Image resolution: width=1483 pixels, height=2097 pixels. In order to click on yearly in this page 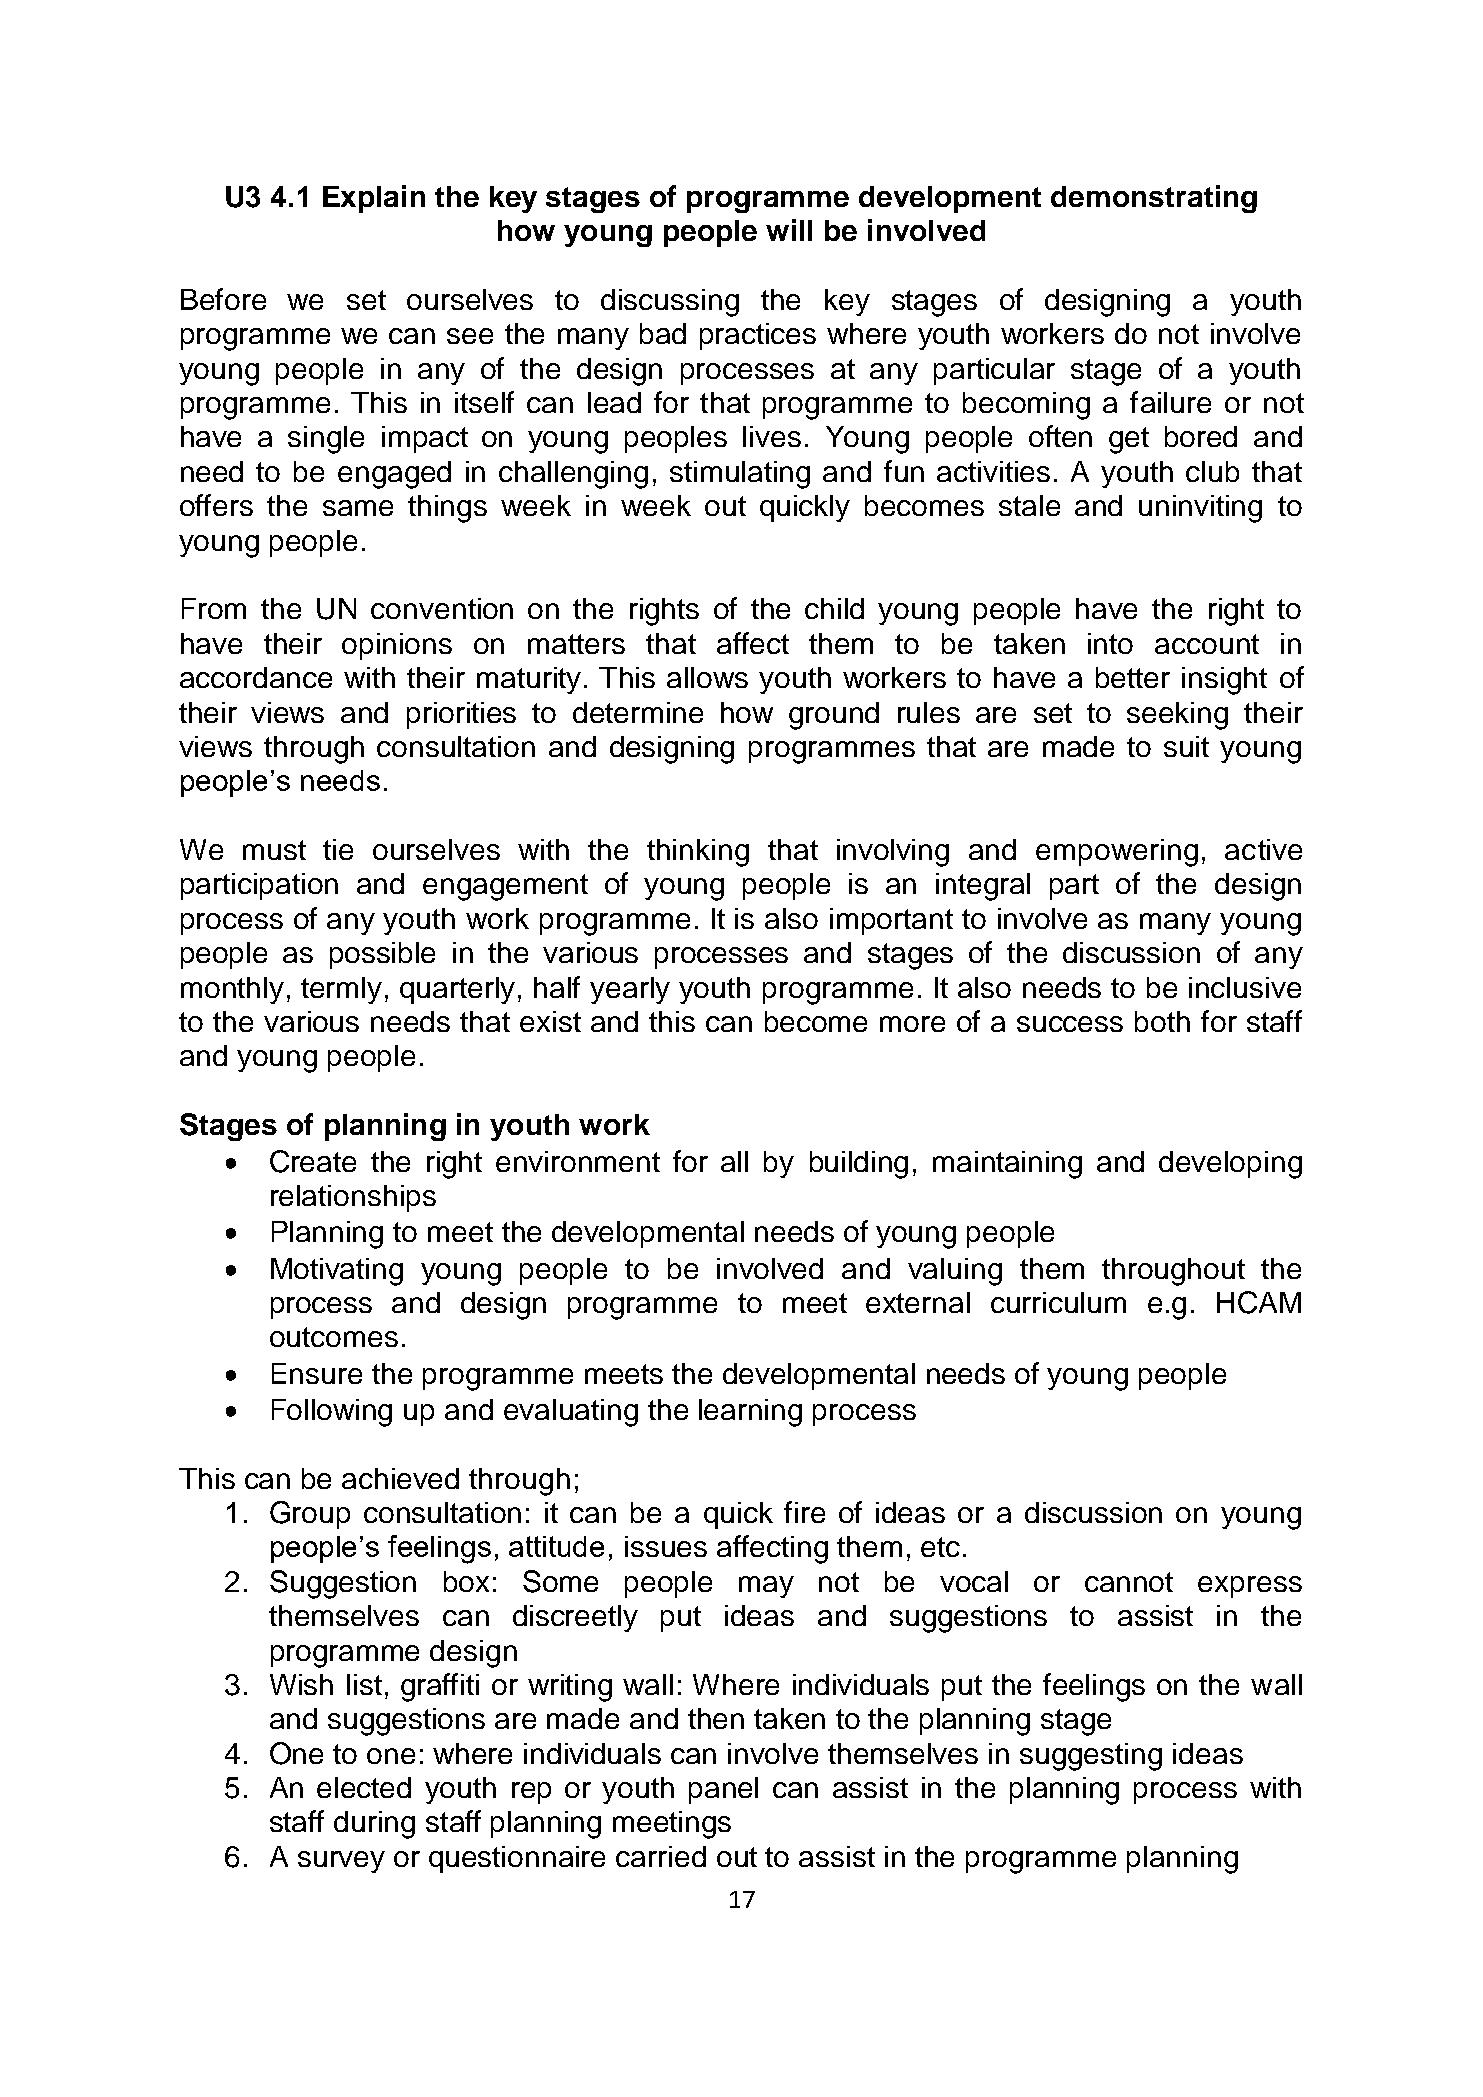, I will do `click(630, 990)`.
